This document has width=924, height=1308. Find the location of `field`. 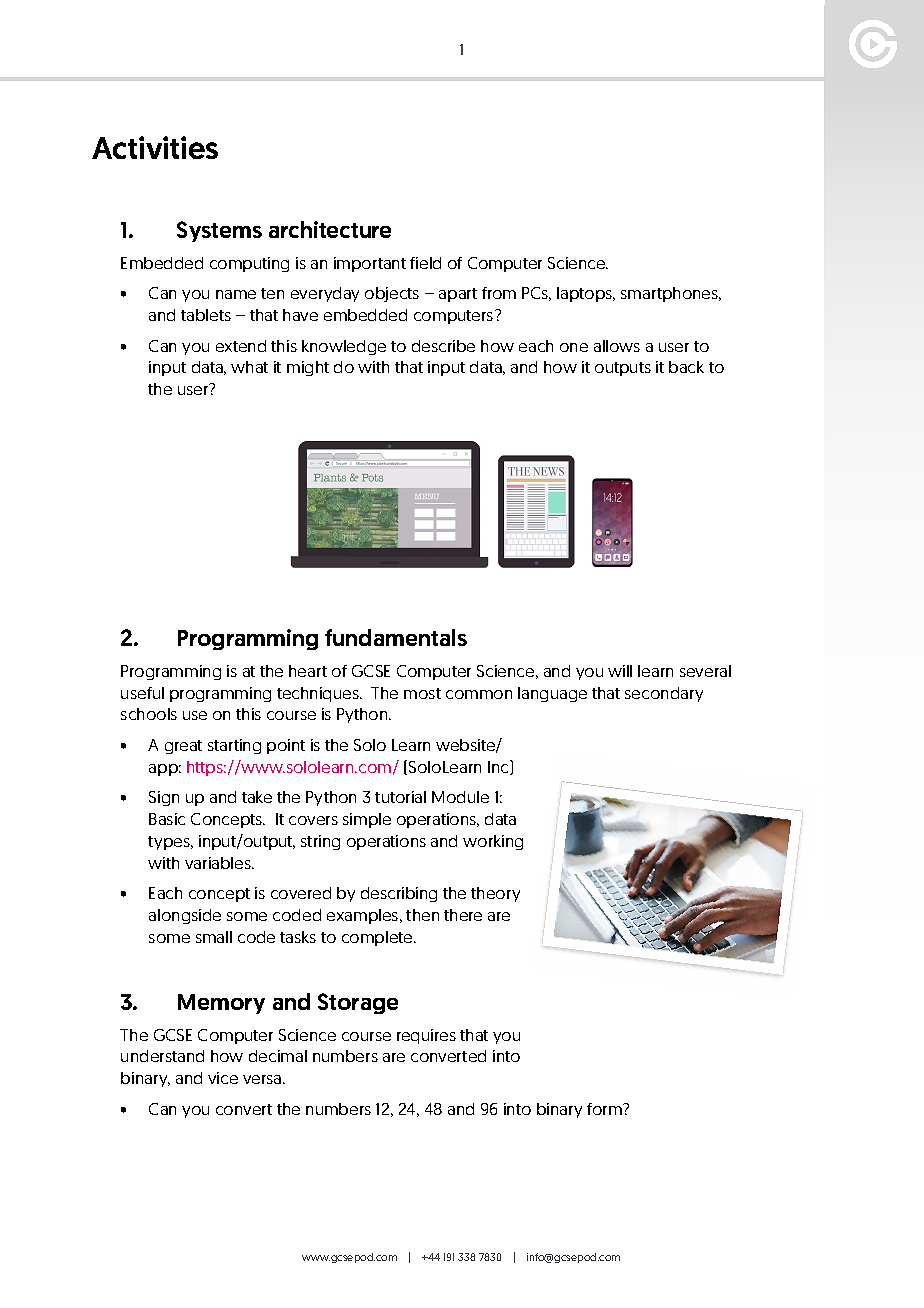

field is located at coordinates (425, 263).
